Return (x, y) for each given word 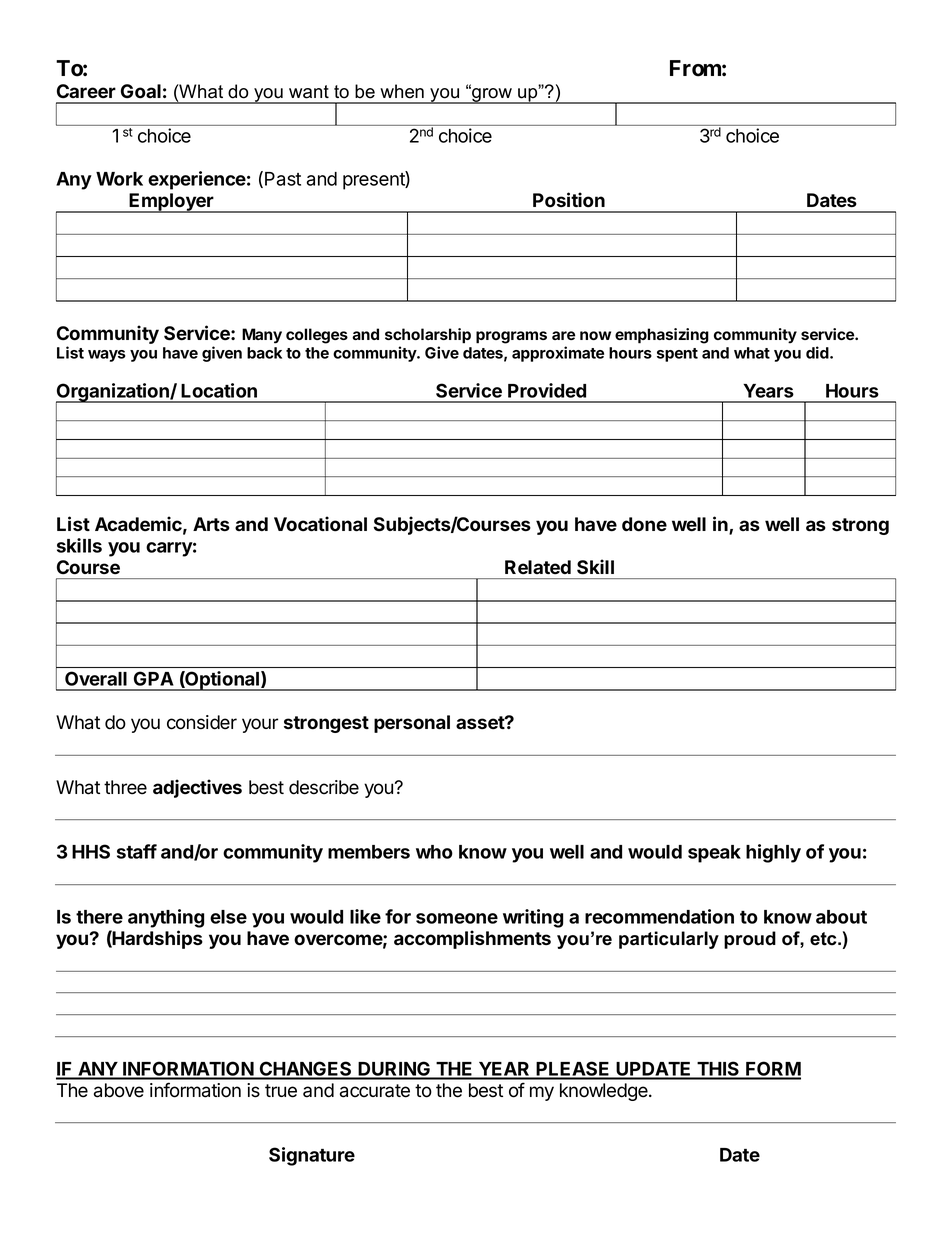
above (119, 1090)
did (818, 352)
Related (538, 567)
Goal (141, 91)
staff (137, 851)
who (434, 852)
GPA (153, 678)
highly (773, 853)
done (644, 524)
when (402, 91)
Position (569, 200)
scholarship (428, 336)
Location (219, 390)
